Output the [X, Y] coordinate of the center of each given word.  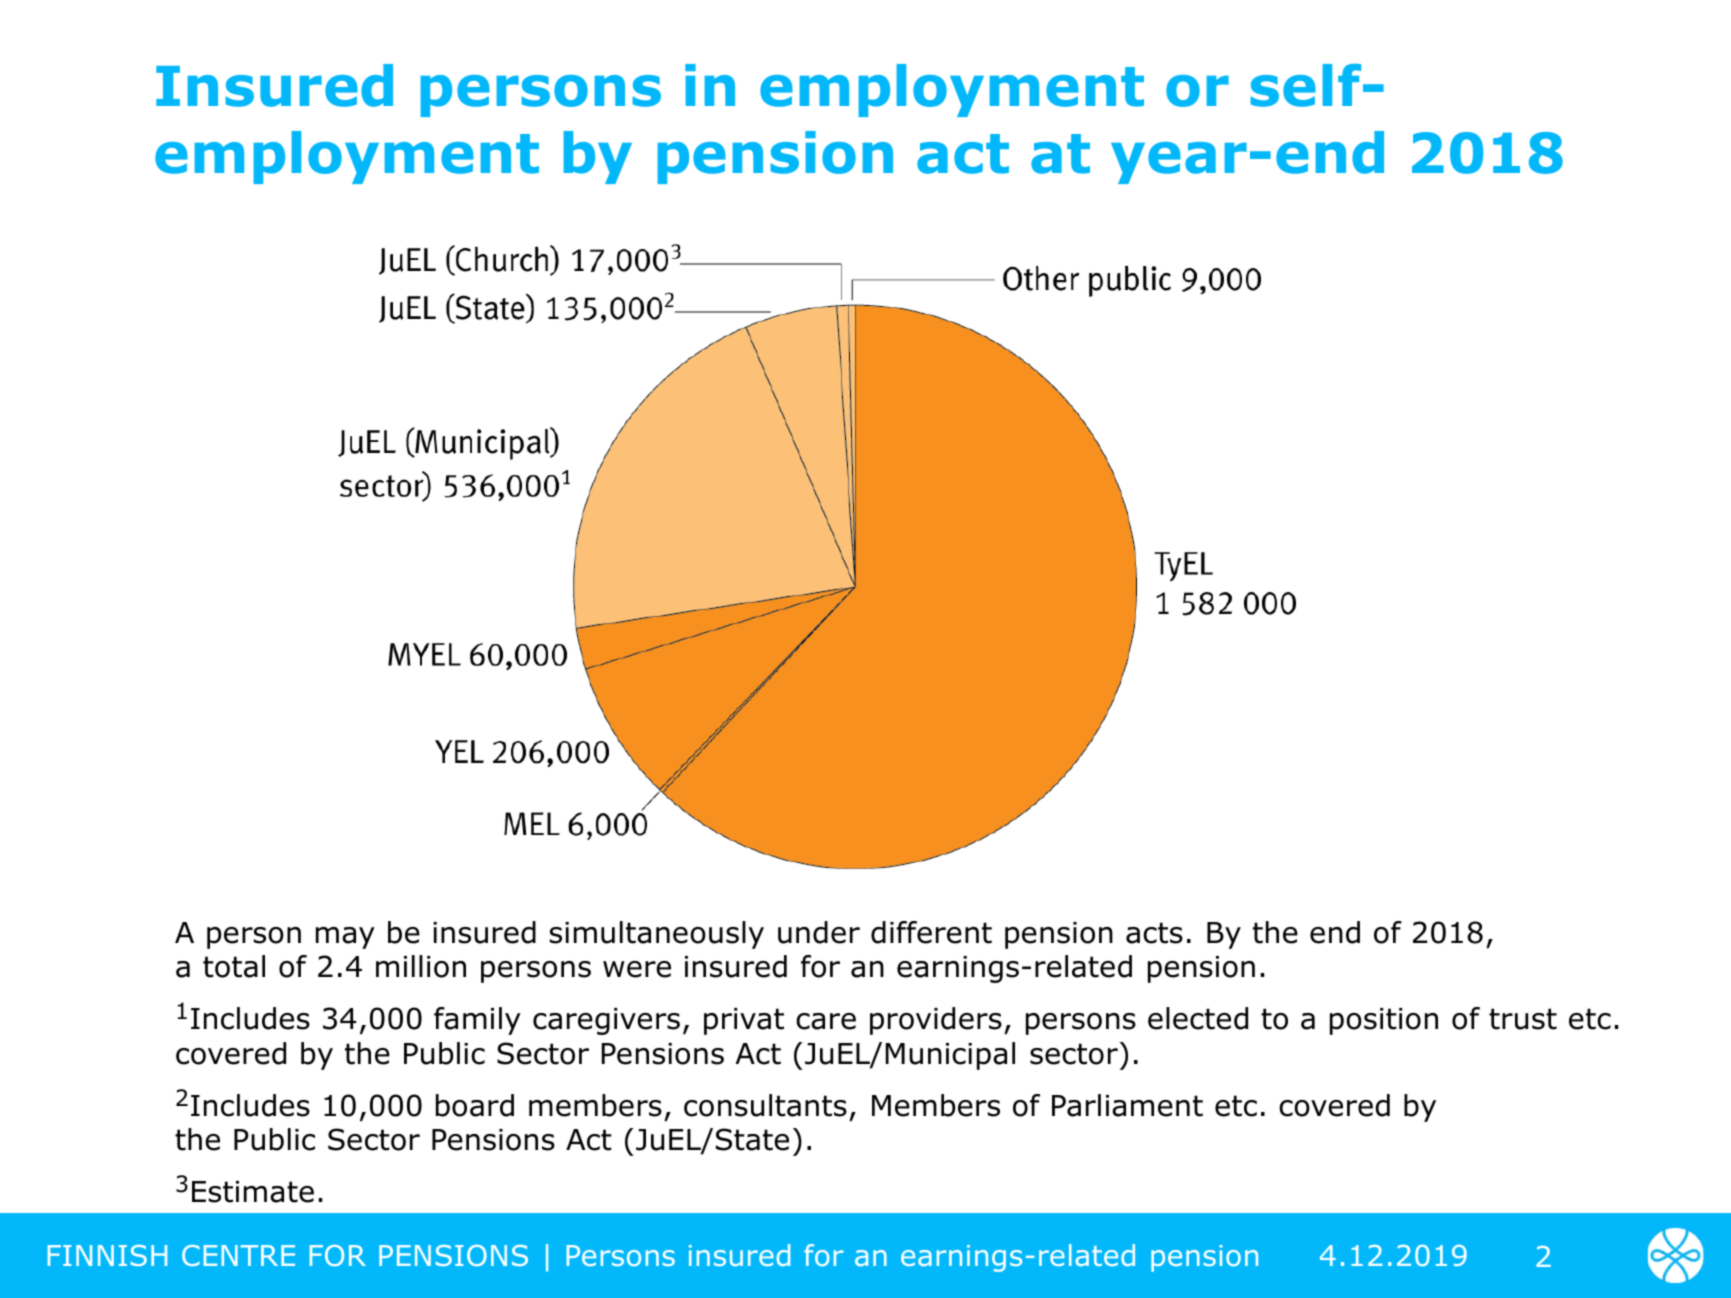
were [637, 969]
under [819, 932]
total [234, 966]
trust [1523, 1019]
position [1384, 1021]
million [421, 966]
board [475, 1105]
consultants [765, 1105]
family [477, 1021]
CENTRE [238, 1255]
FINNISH [107, 1255]
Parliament [1127, 1105]
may [345, 938]
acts [1154, 933]
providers [936, 1021]
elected [1198, 1018]
